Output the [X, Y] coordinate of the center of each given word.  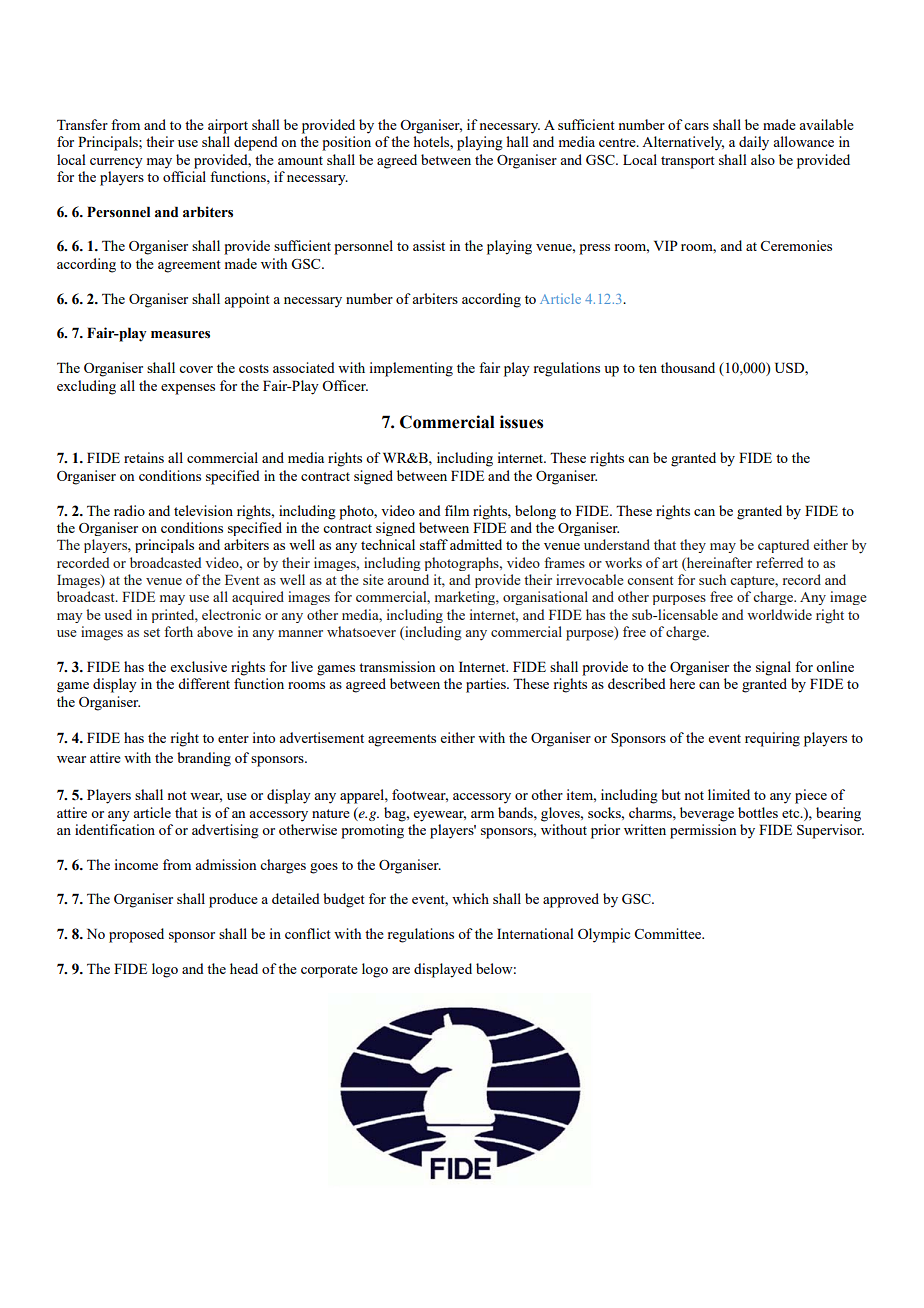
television [203, 510]
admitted [476, 544]
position [346, 143]
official [184, 176]
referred [779, 562]
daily [754, 143]
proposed [136, 935]
